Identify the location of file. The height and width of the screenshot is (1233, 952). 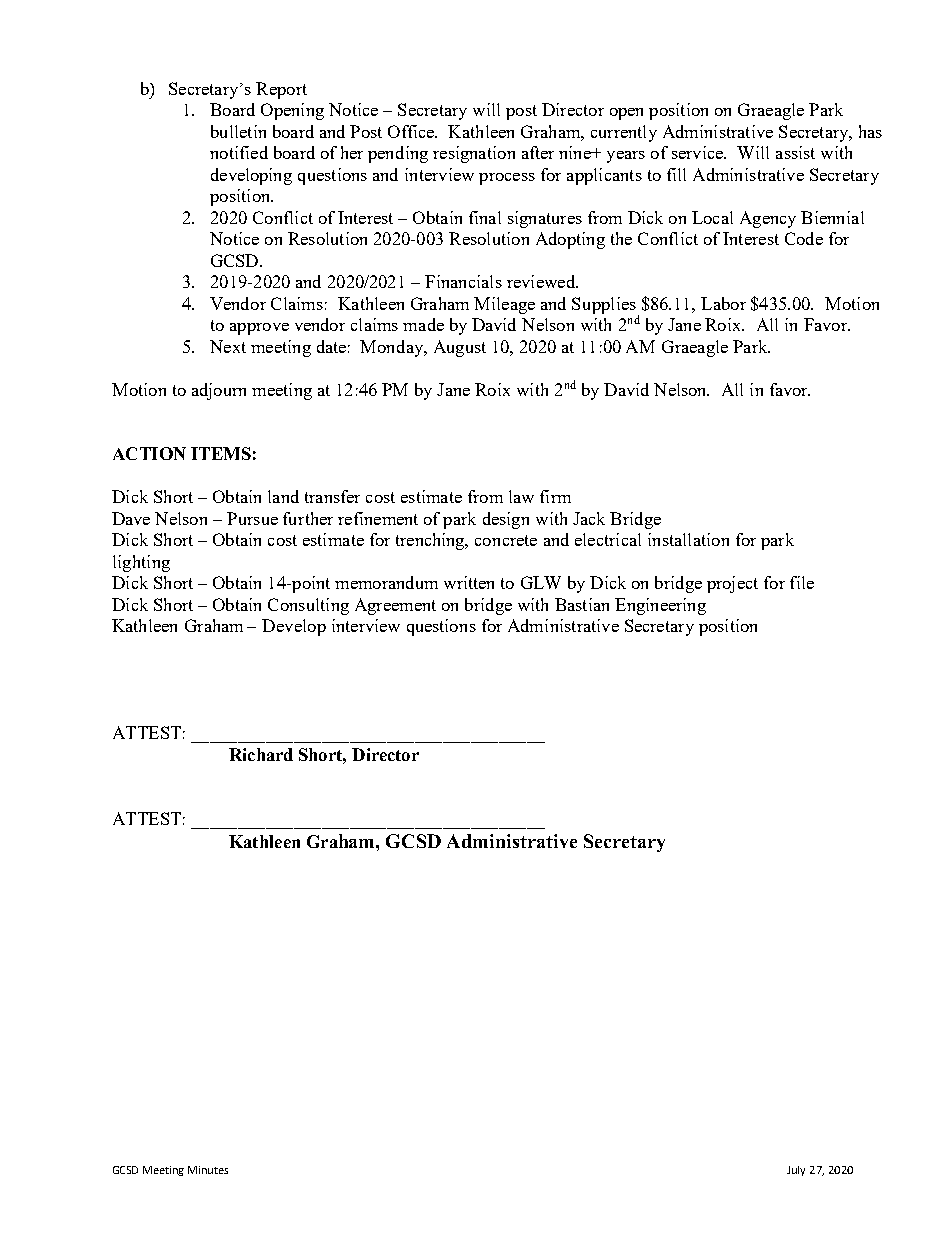
(802, 582).
